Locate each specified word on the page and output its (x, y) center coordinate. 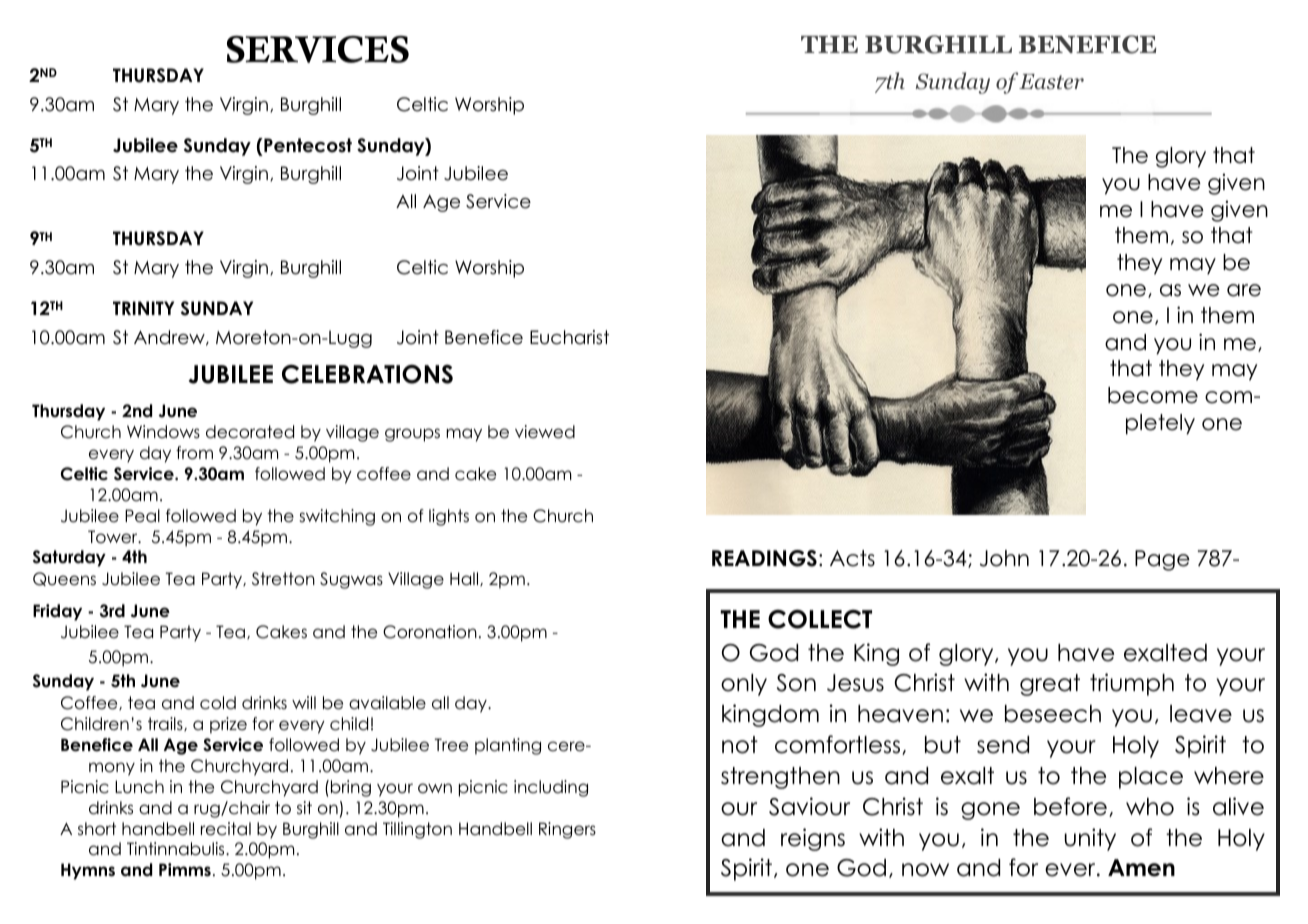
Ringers (567, 830)
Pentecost (307, 145)
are (1244, 290)
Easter (1051, 82)
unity (1090, 839)
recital (226, 829)
